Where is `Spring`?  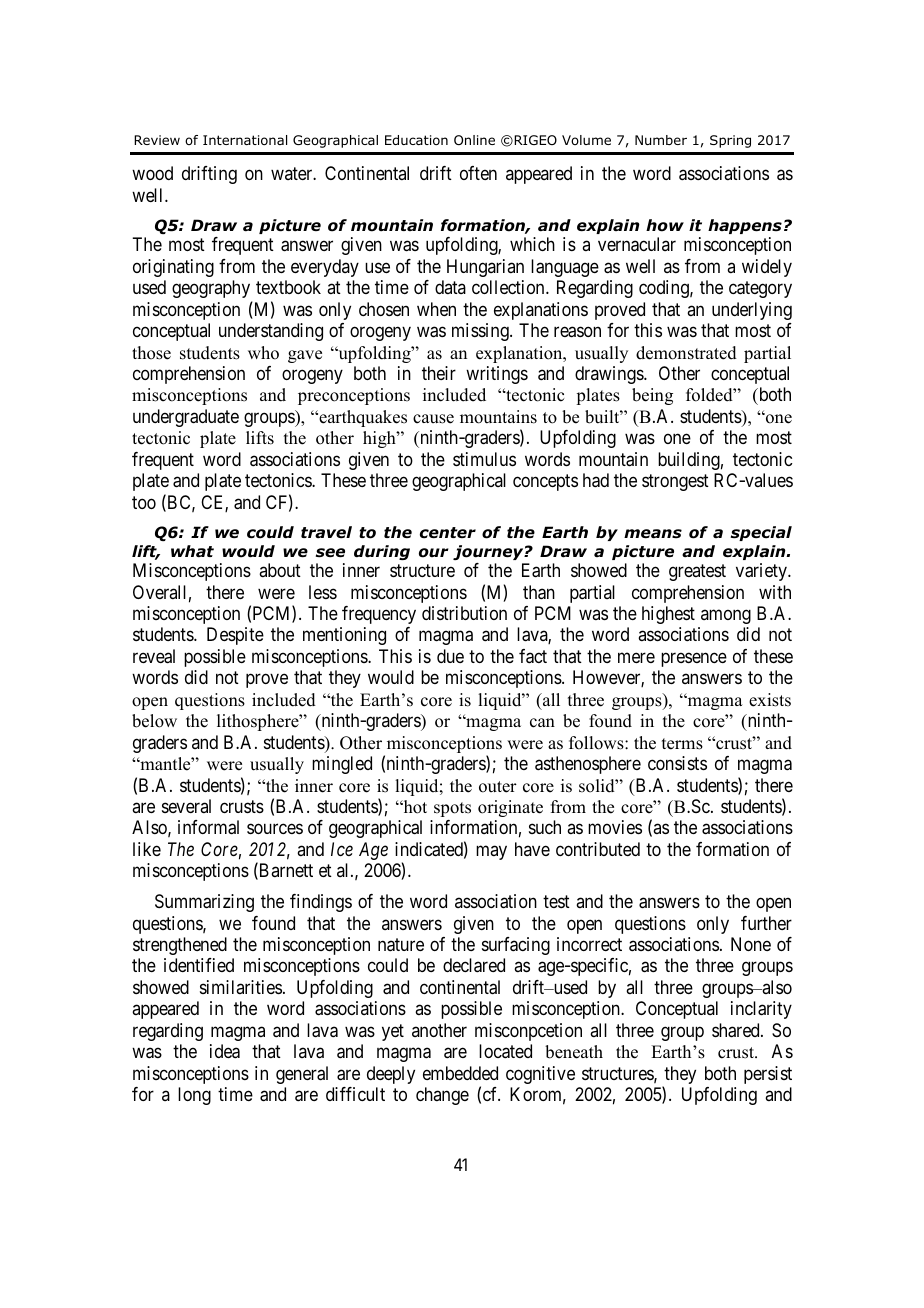 Spring is located at coordinates (730, 141).
